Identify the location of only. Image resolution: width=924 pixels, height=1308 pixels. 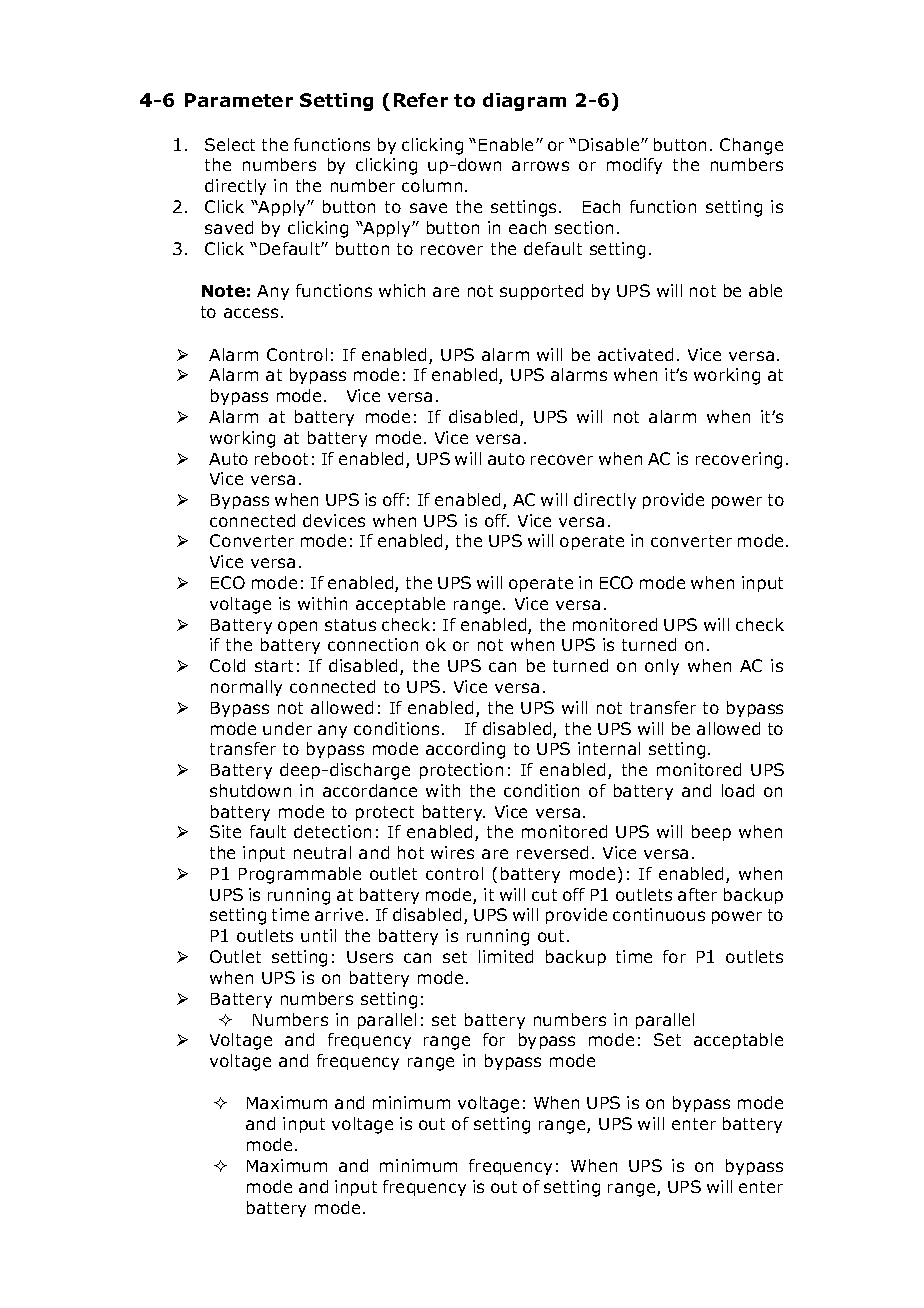
(662, 667).
